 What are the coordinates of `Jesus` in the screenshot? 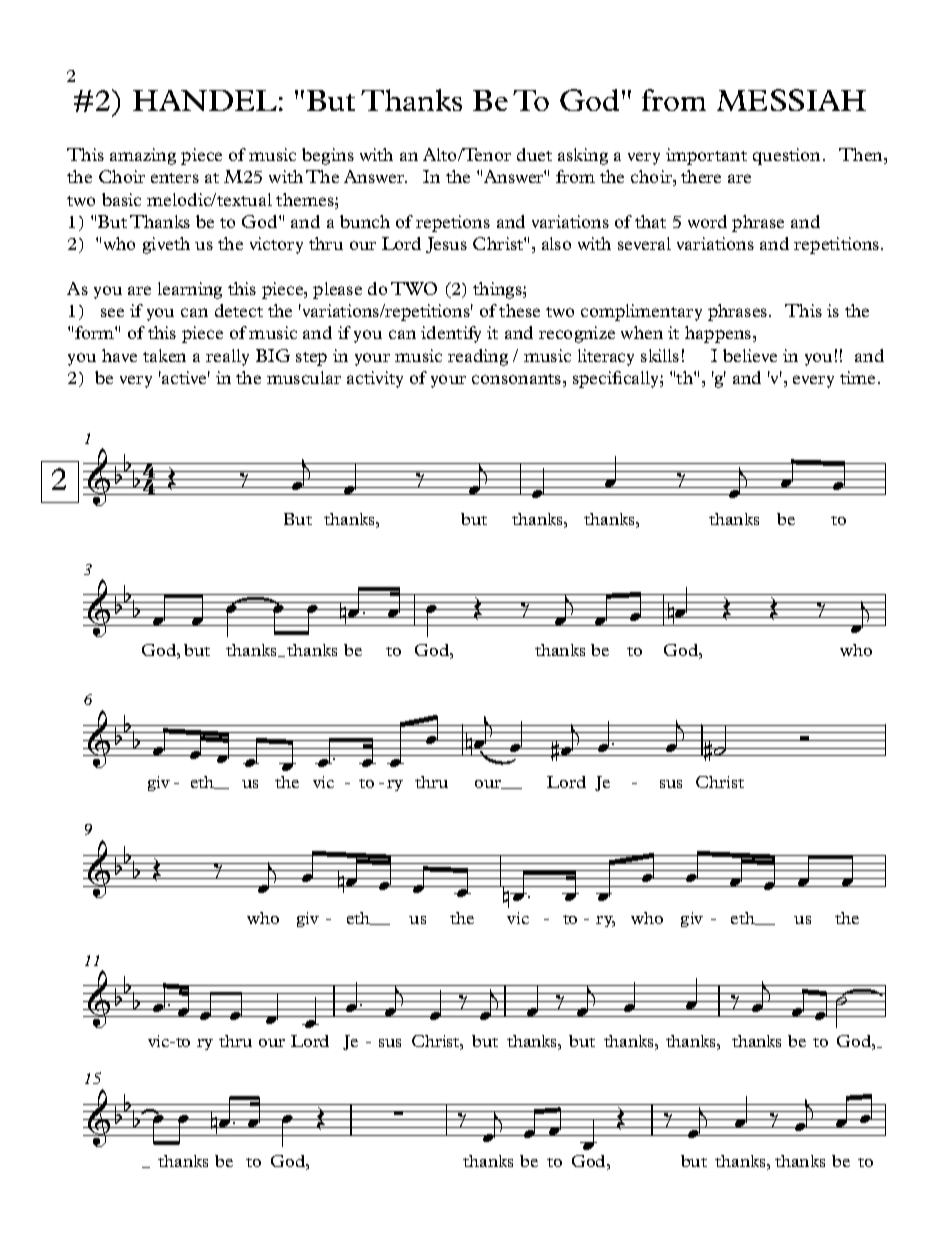 It's located at (446, 245).
